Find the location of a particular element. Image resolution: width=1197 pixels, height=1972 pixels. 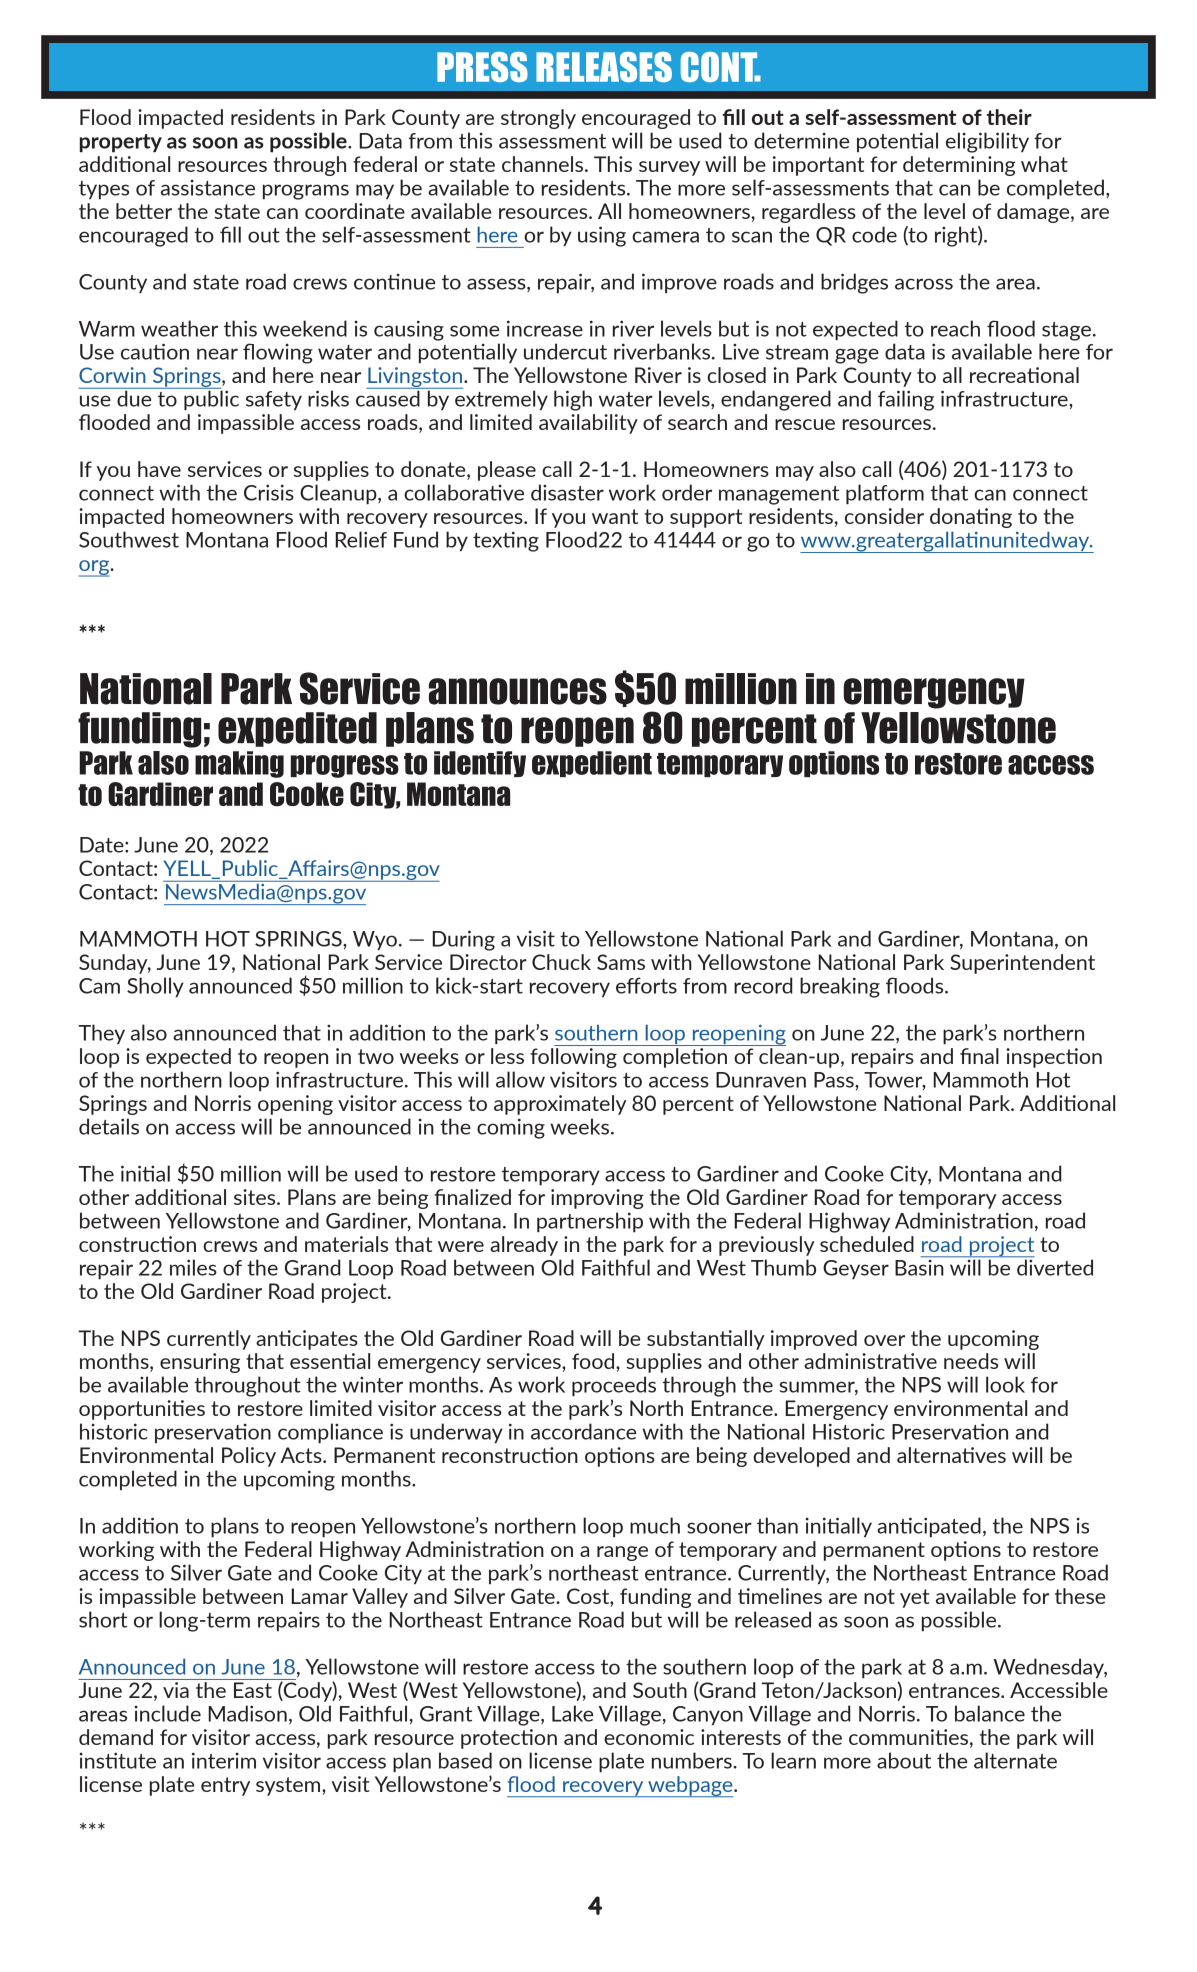

assistance is located at coordinates (208, 188).
